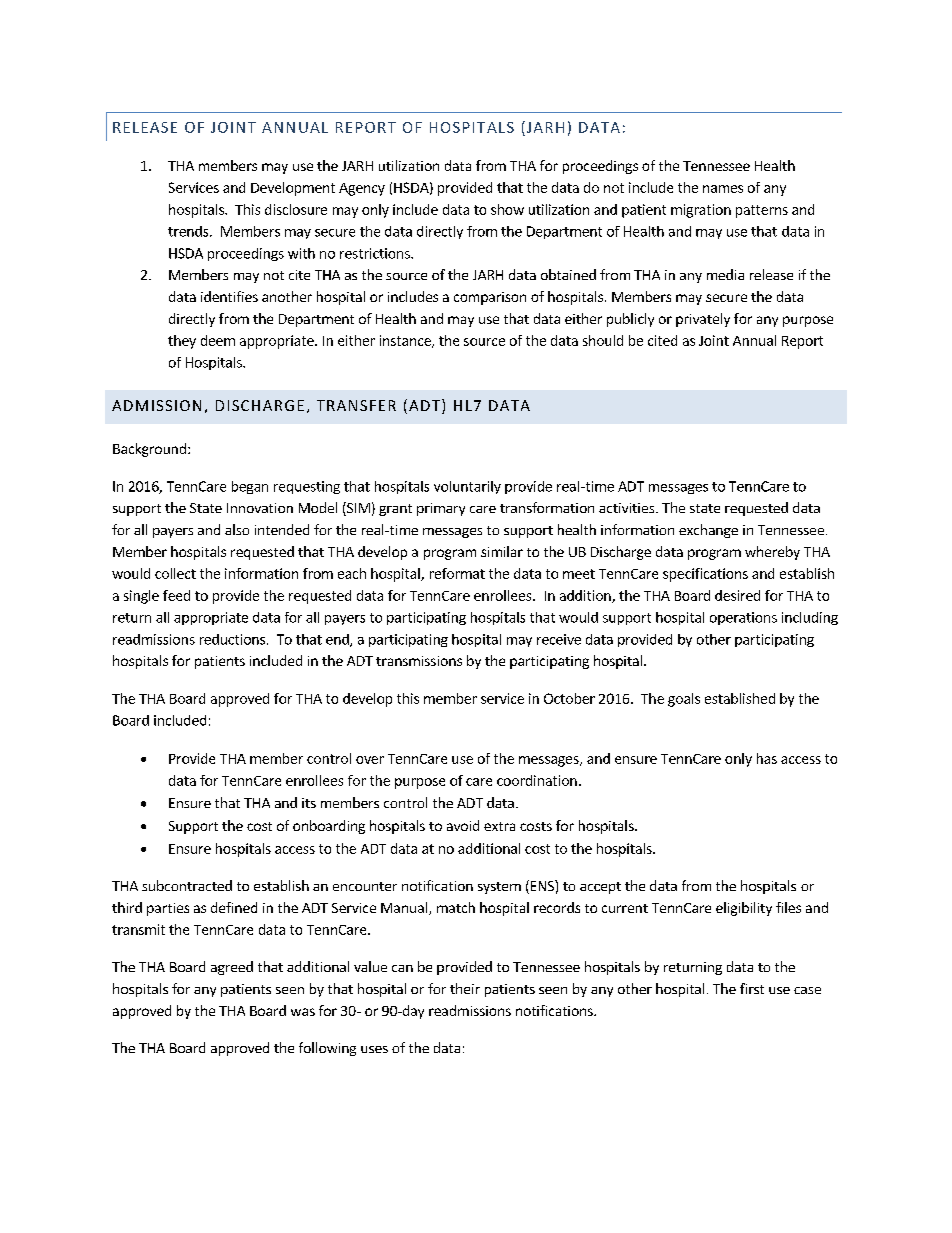 Image resolution: width=952 pixels, height=1233 pixels. Describe the element at coordinates (708, 531) in the document. I see `exchange` at that location.
